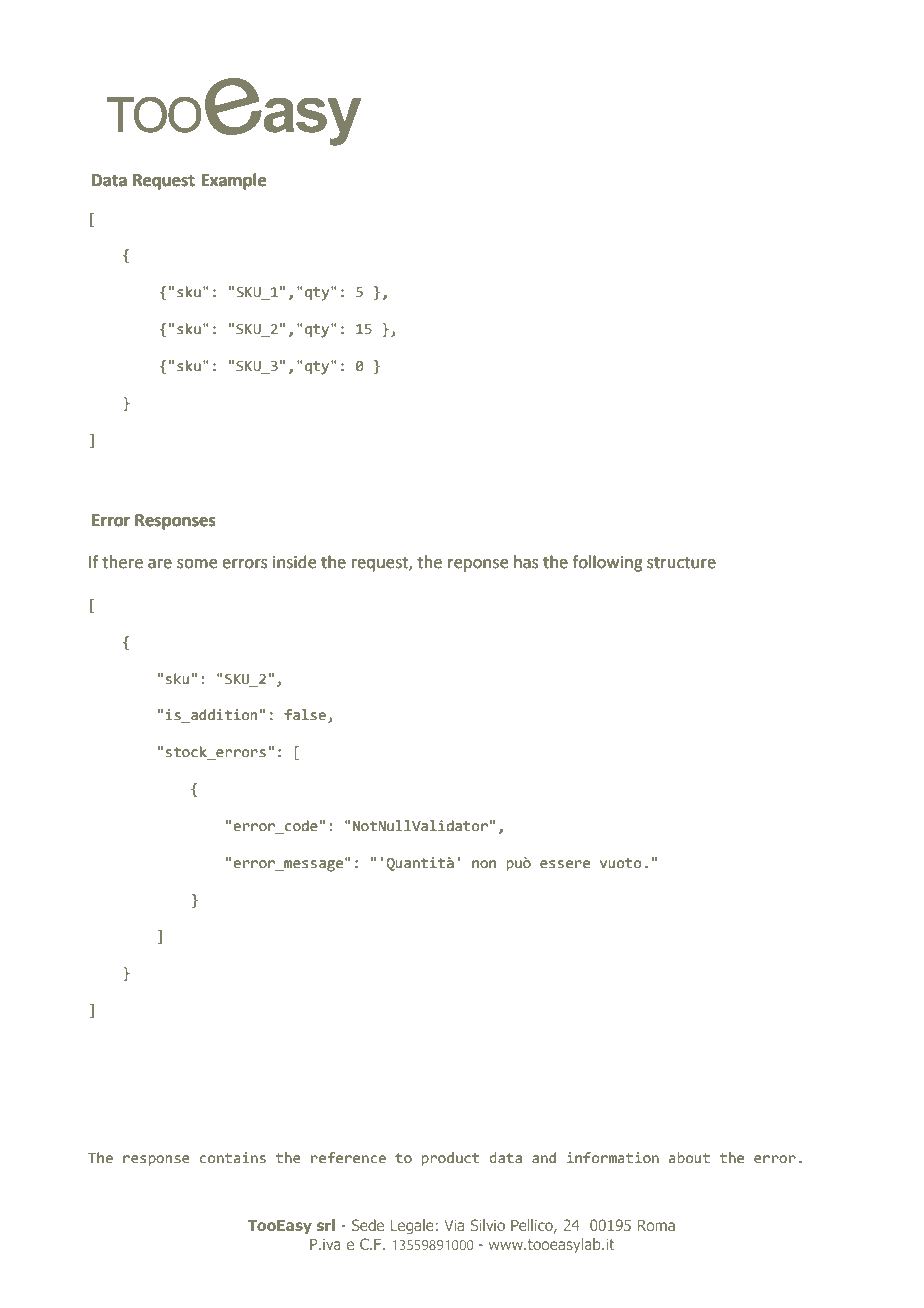  I want to click on essere, so click(565, 864).
